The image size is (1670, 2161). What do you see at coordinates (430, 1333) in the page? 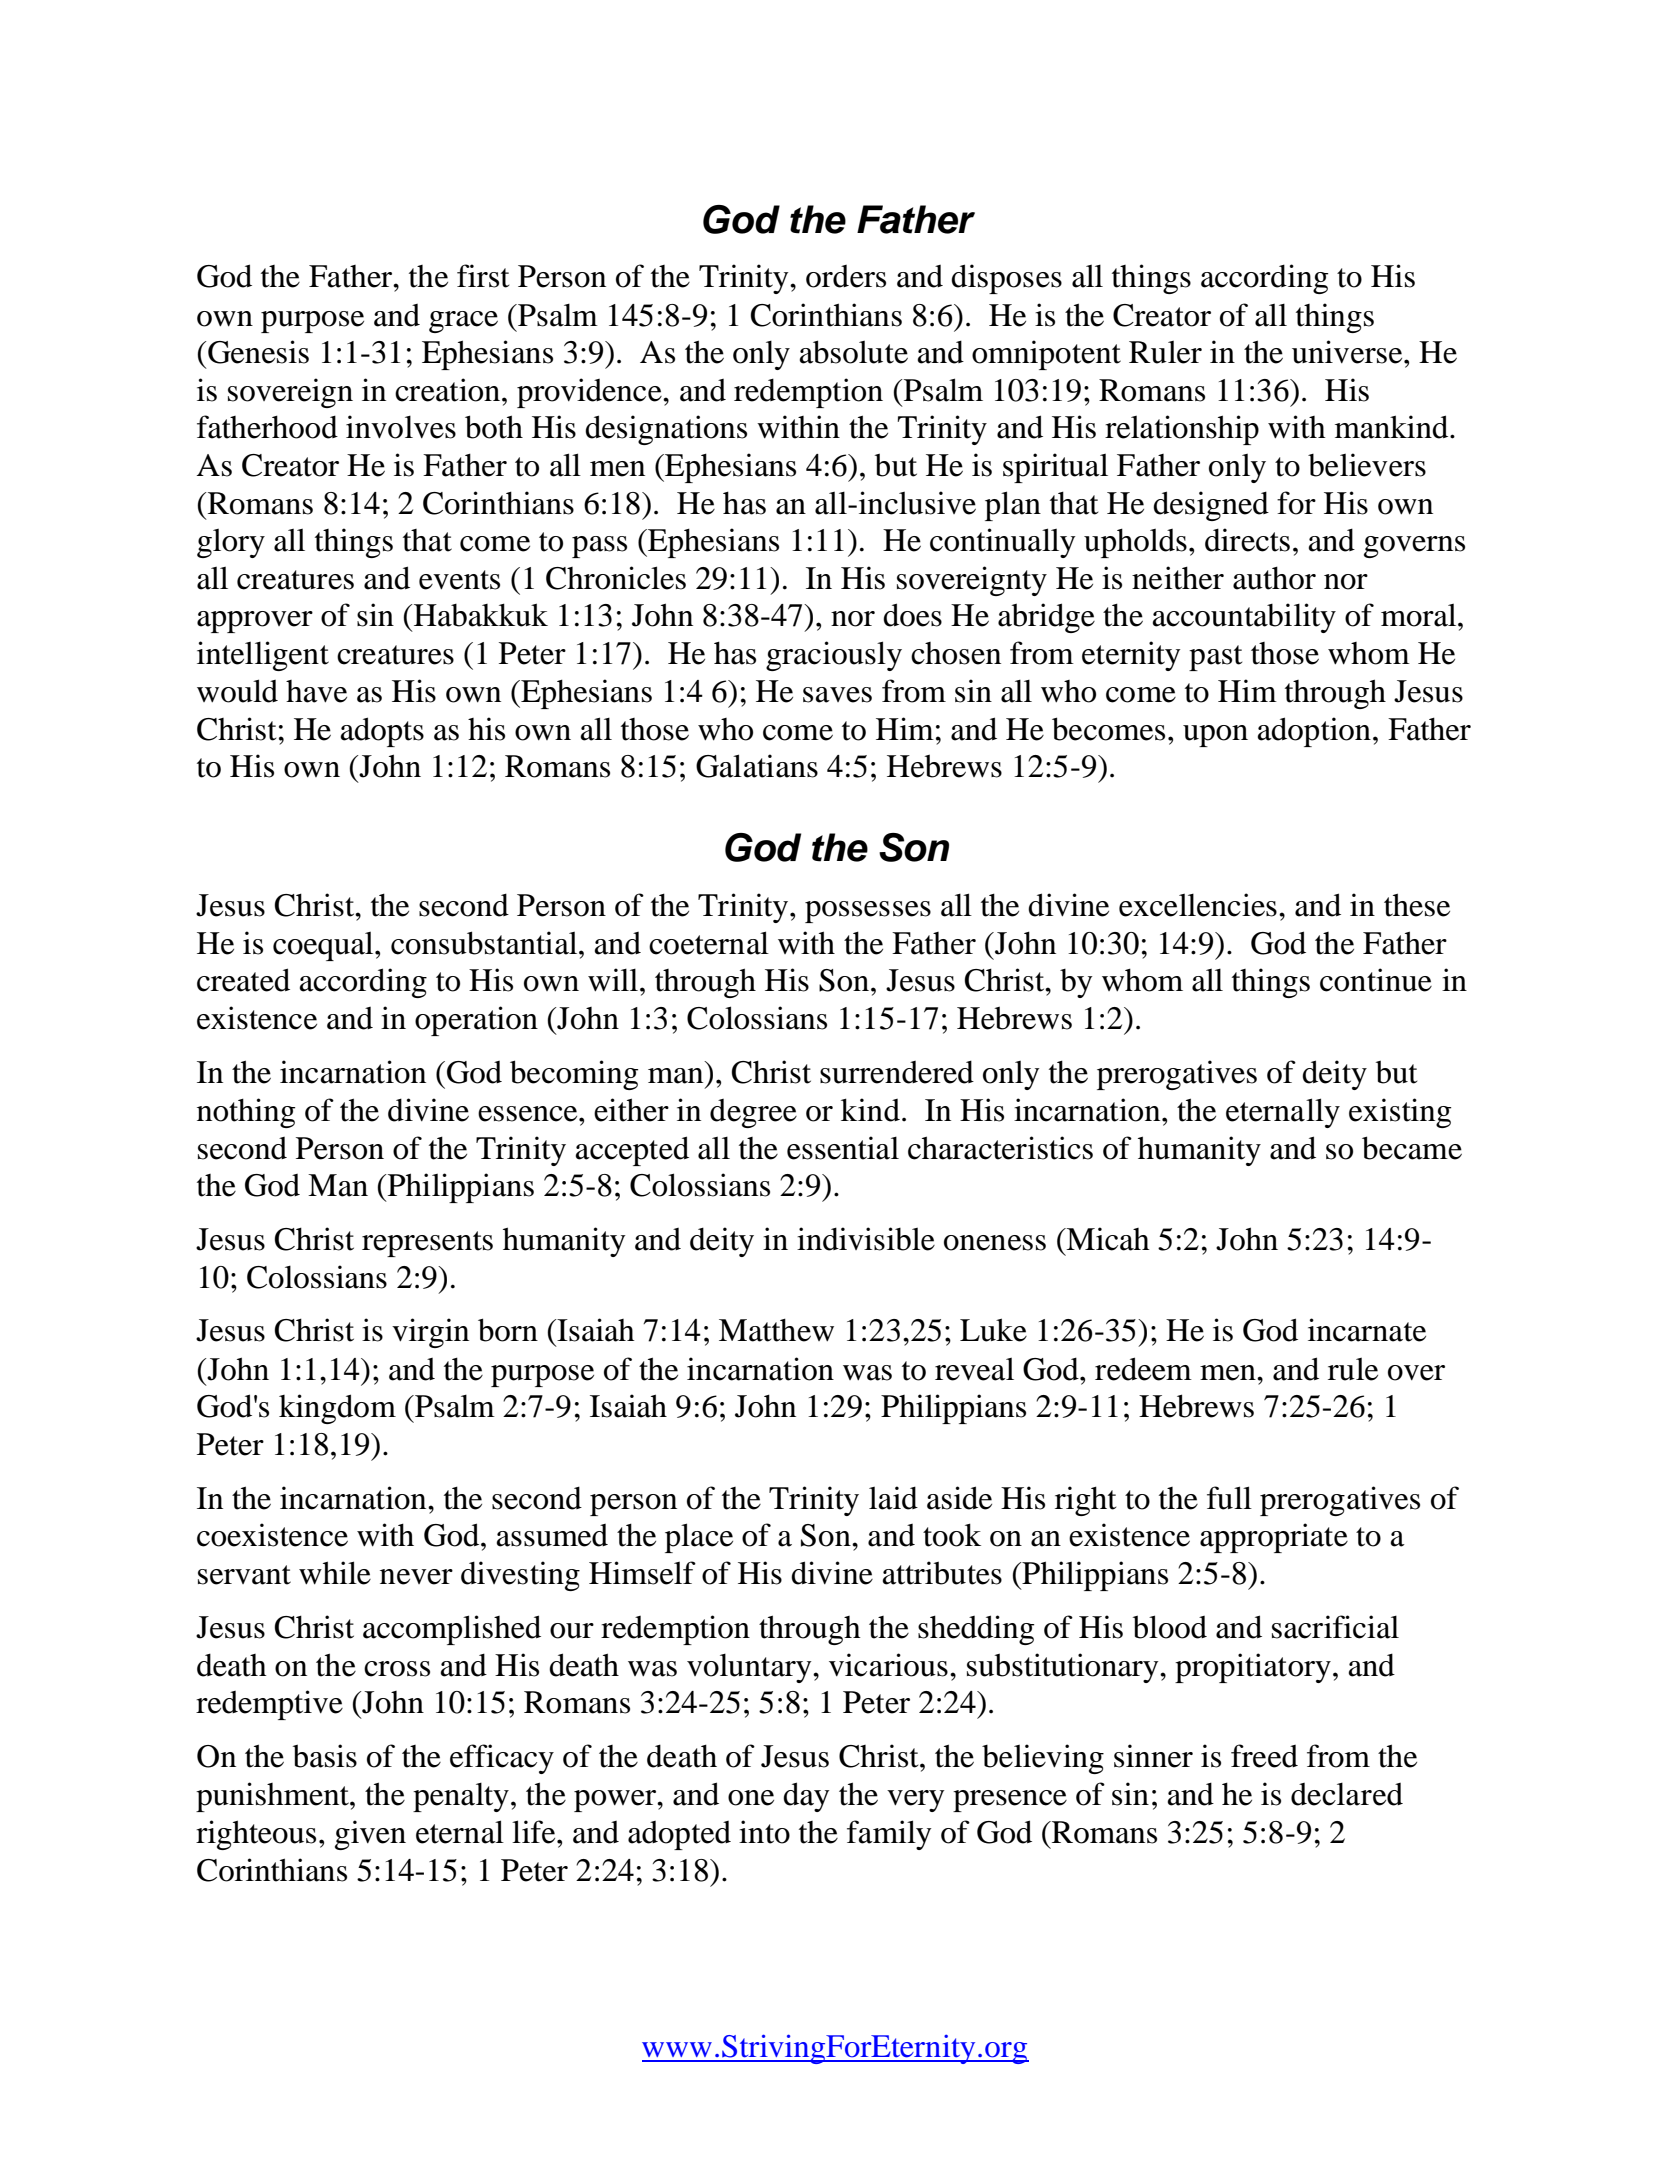
I see `virgin` at bounding box center [430, 1333].
